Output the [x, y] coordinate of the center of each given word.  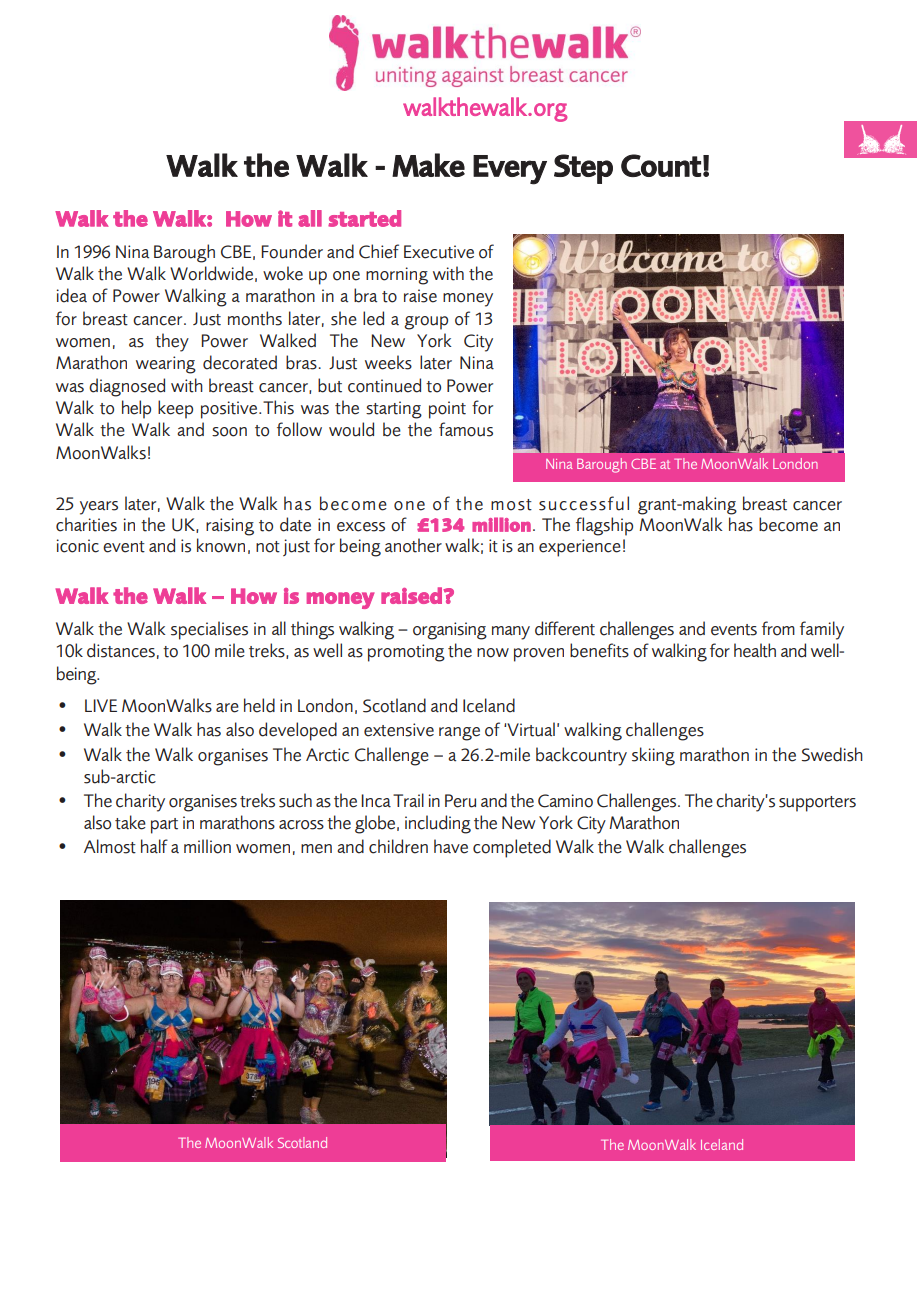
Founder [292, 251]
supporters [817, 804]
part [164, 826]
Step [583, 169]
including [438, 824]
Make [428, 165]
